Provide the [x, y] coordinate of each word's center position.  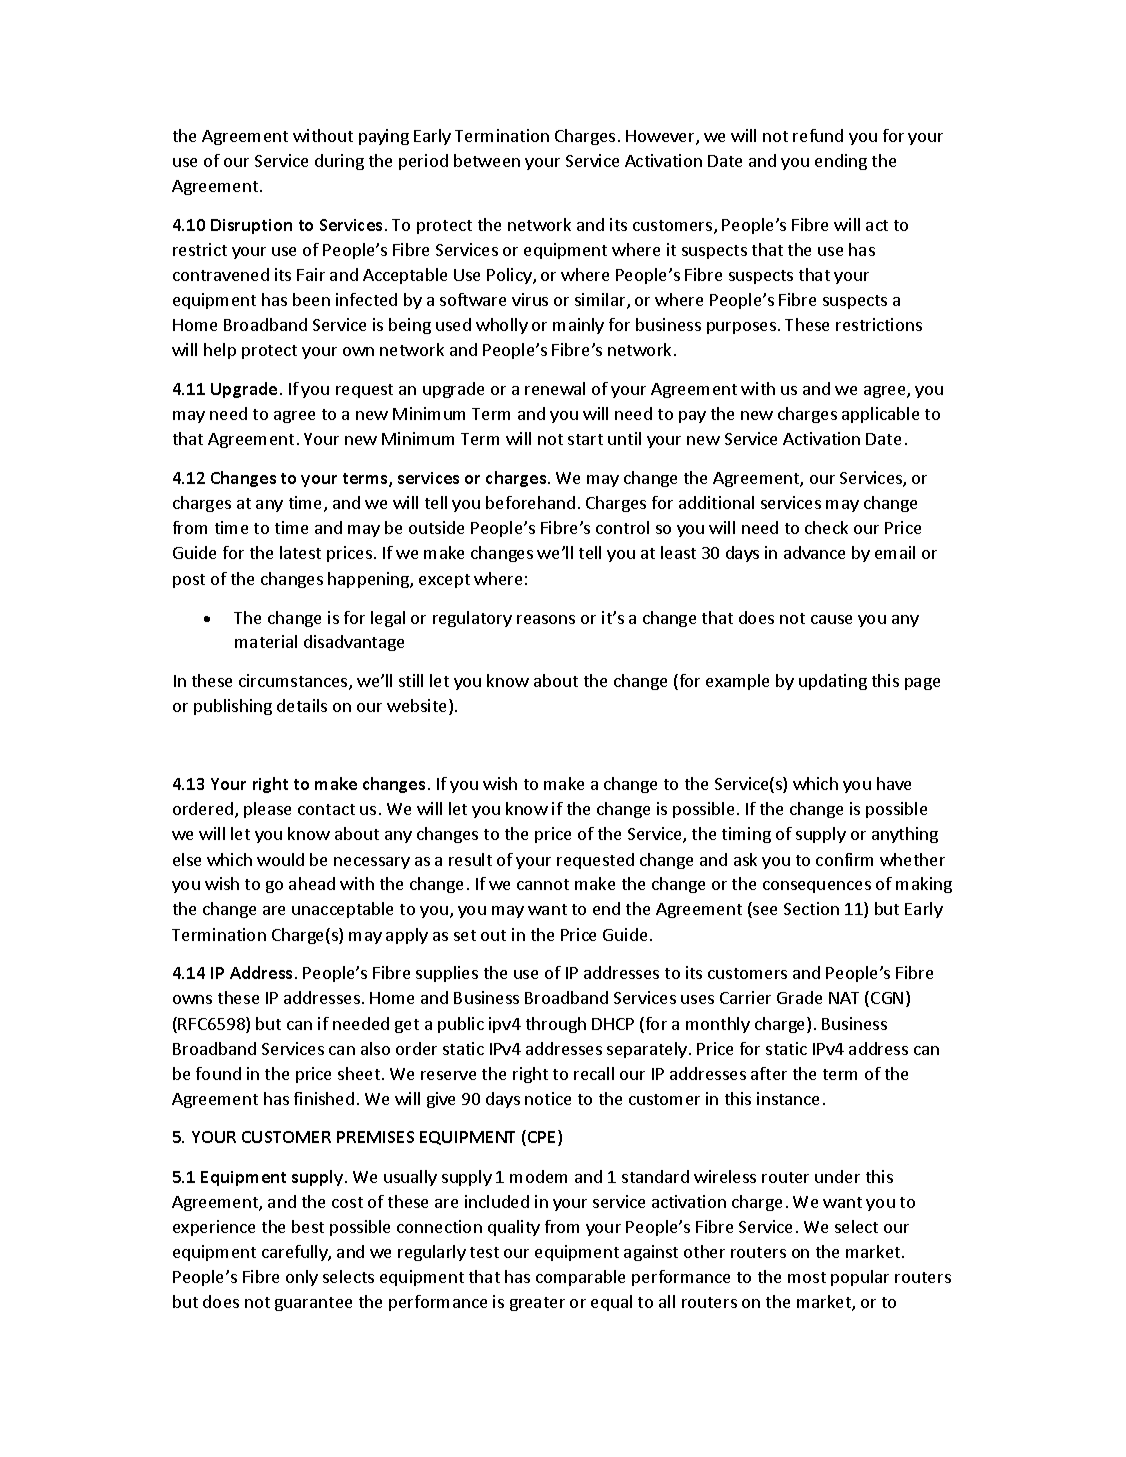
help [220, 351]
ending [841, 162]
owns [192, 999]
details [302, 705]
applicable [880, 415]
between [487, 160]
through [556, 1025]
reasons [546, 619]
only [302, 1278]
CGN [887, 998]
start [585, 439]
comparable [580, 1278]
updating [833, 682]
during [339, 162]
